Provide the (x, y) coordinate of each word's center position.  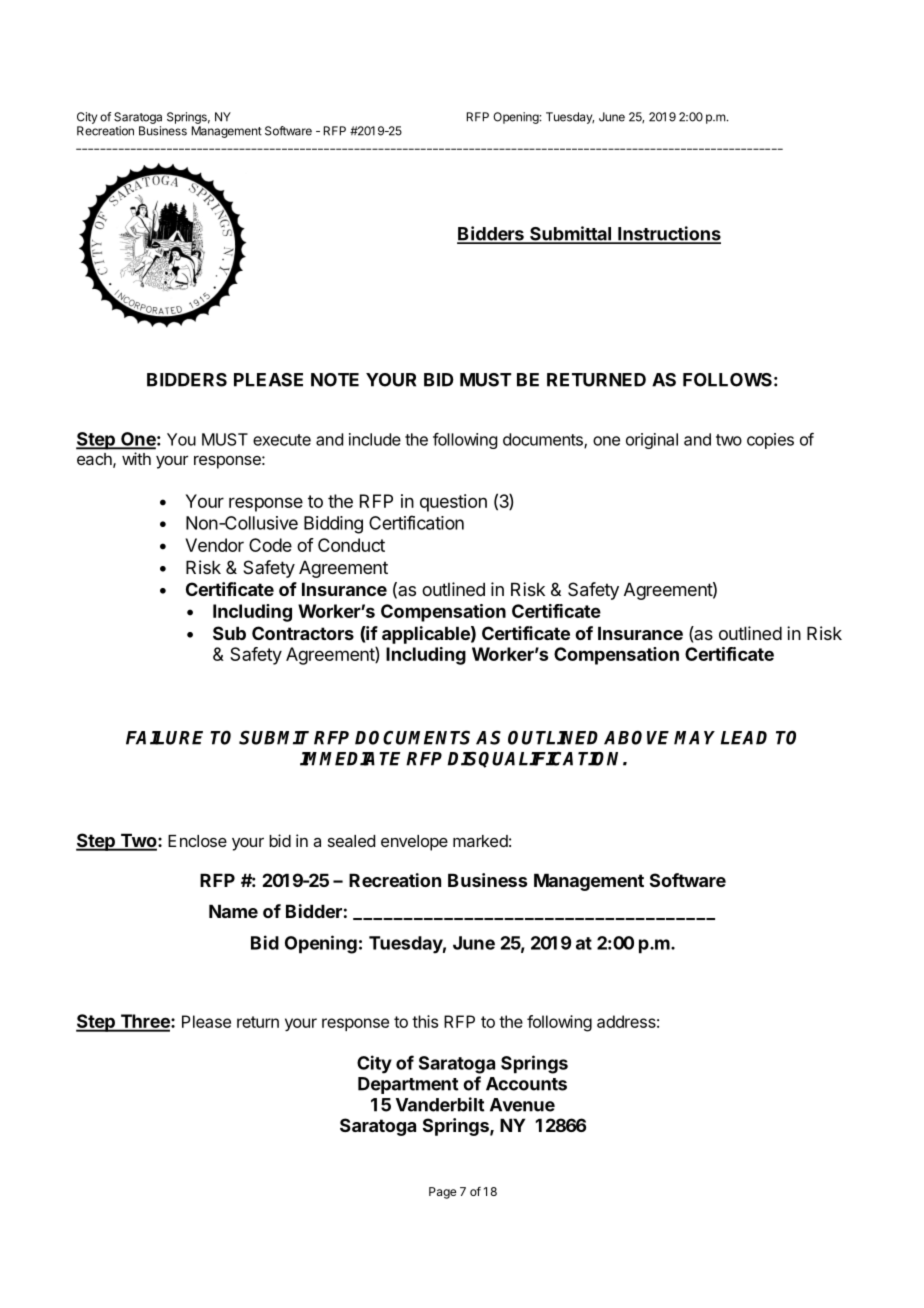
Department (408, 1085)
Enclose (197, 841)
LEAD (744, 738)
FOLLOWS (727, 380)
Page (443, 1193)
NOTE (335, 380)
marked (480, 841)
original (652, 441)
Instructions (668, 234)
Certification (416, 522)
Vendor (214, 545)
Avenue (522, 1105)
